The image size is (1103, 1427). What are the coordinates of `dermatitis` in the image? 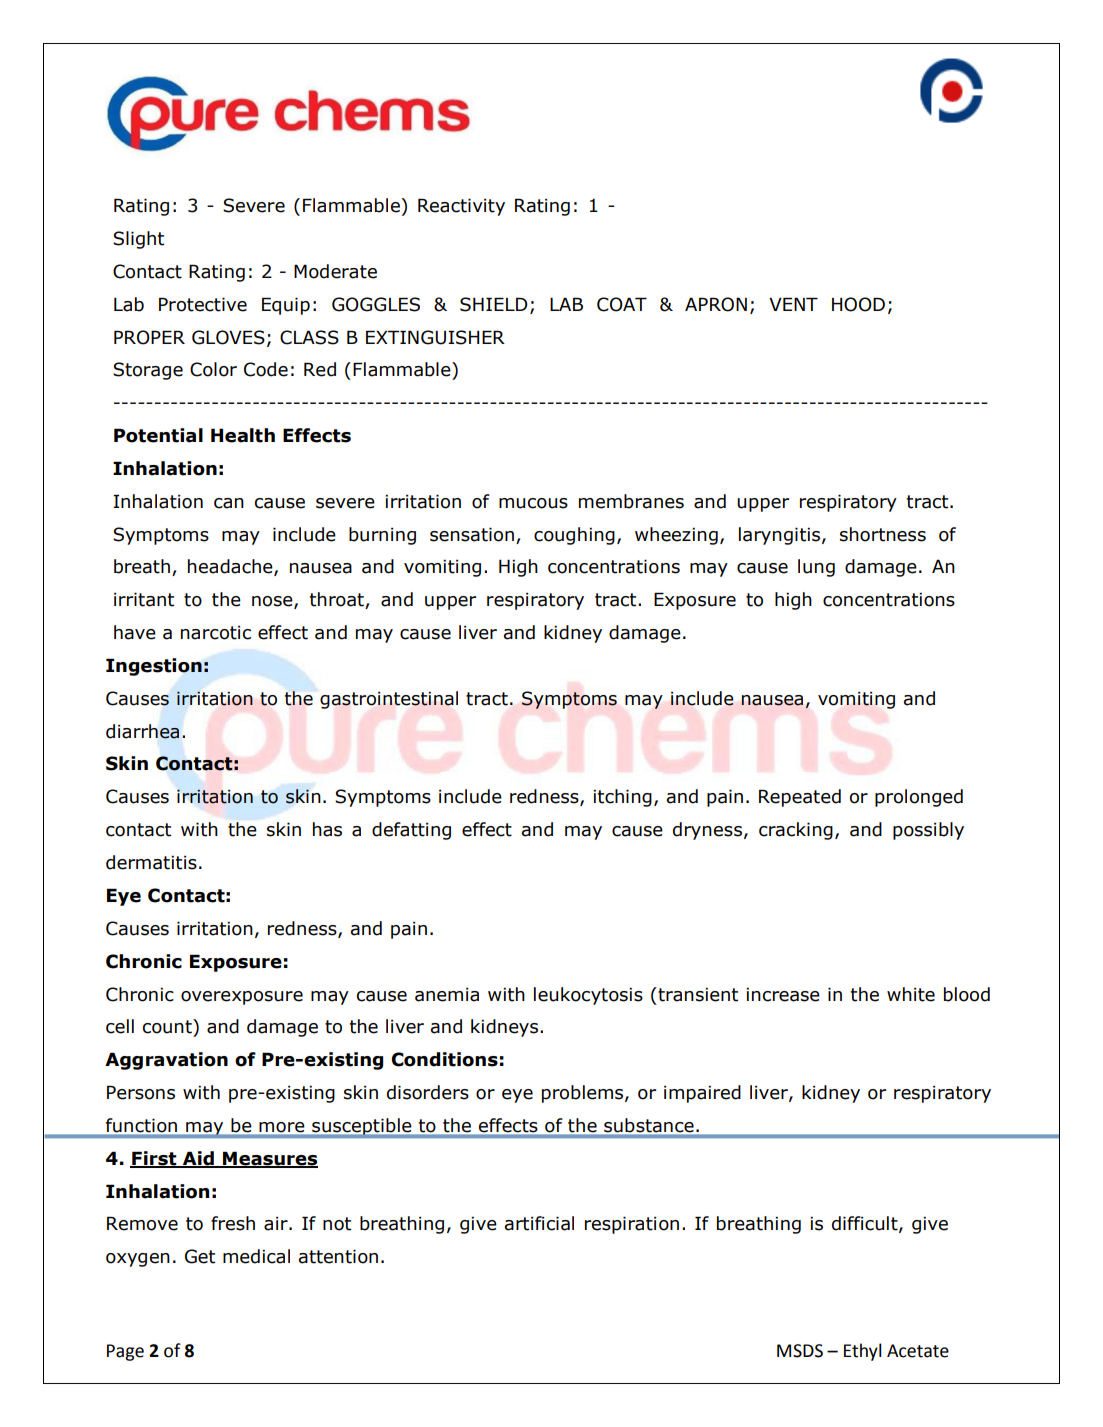 It's located at (151, 862).
